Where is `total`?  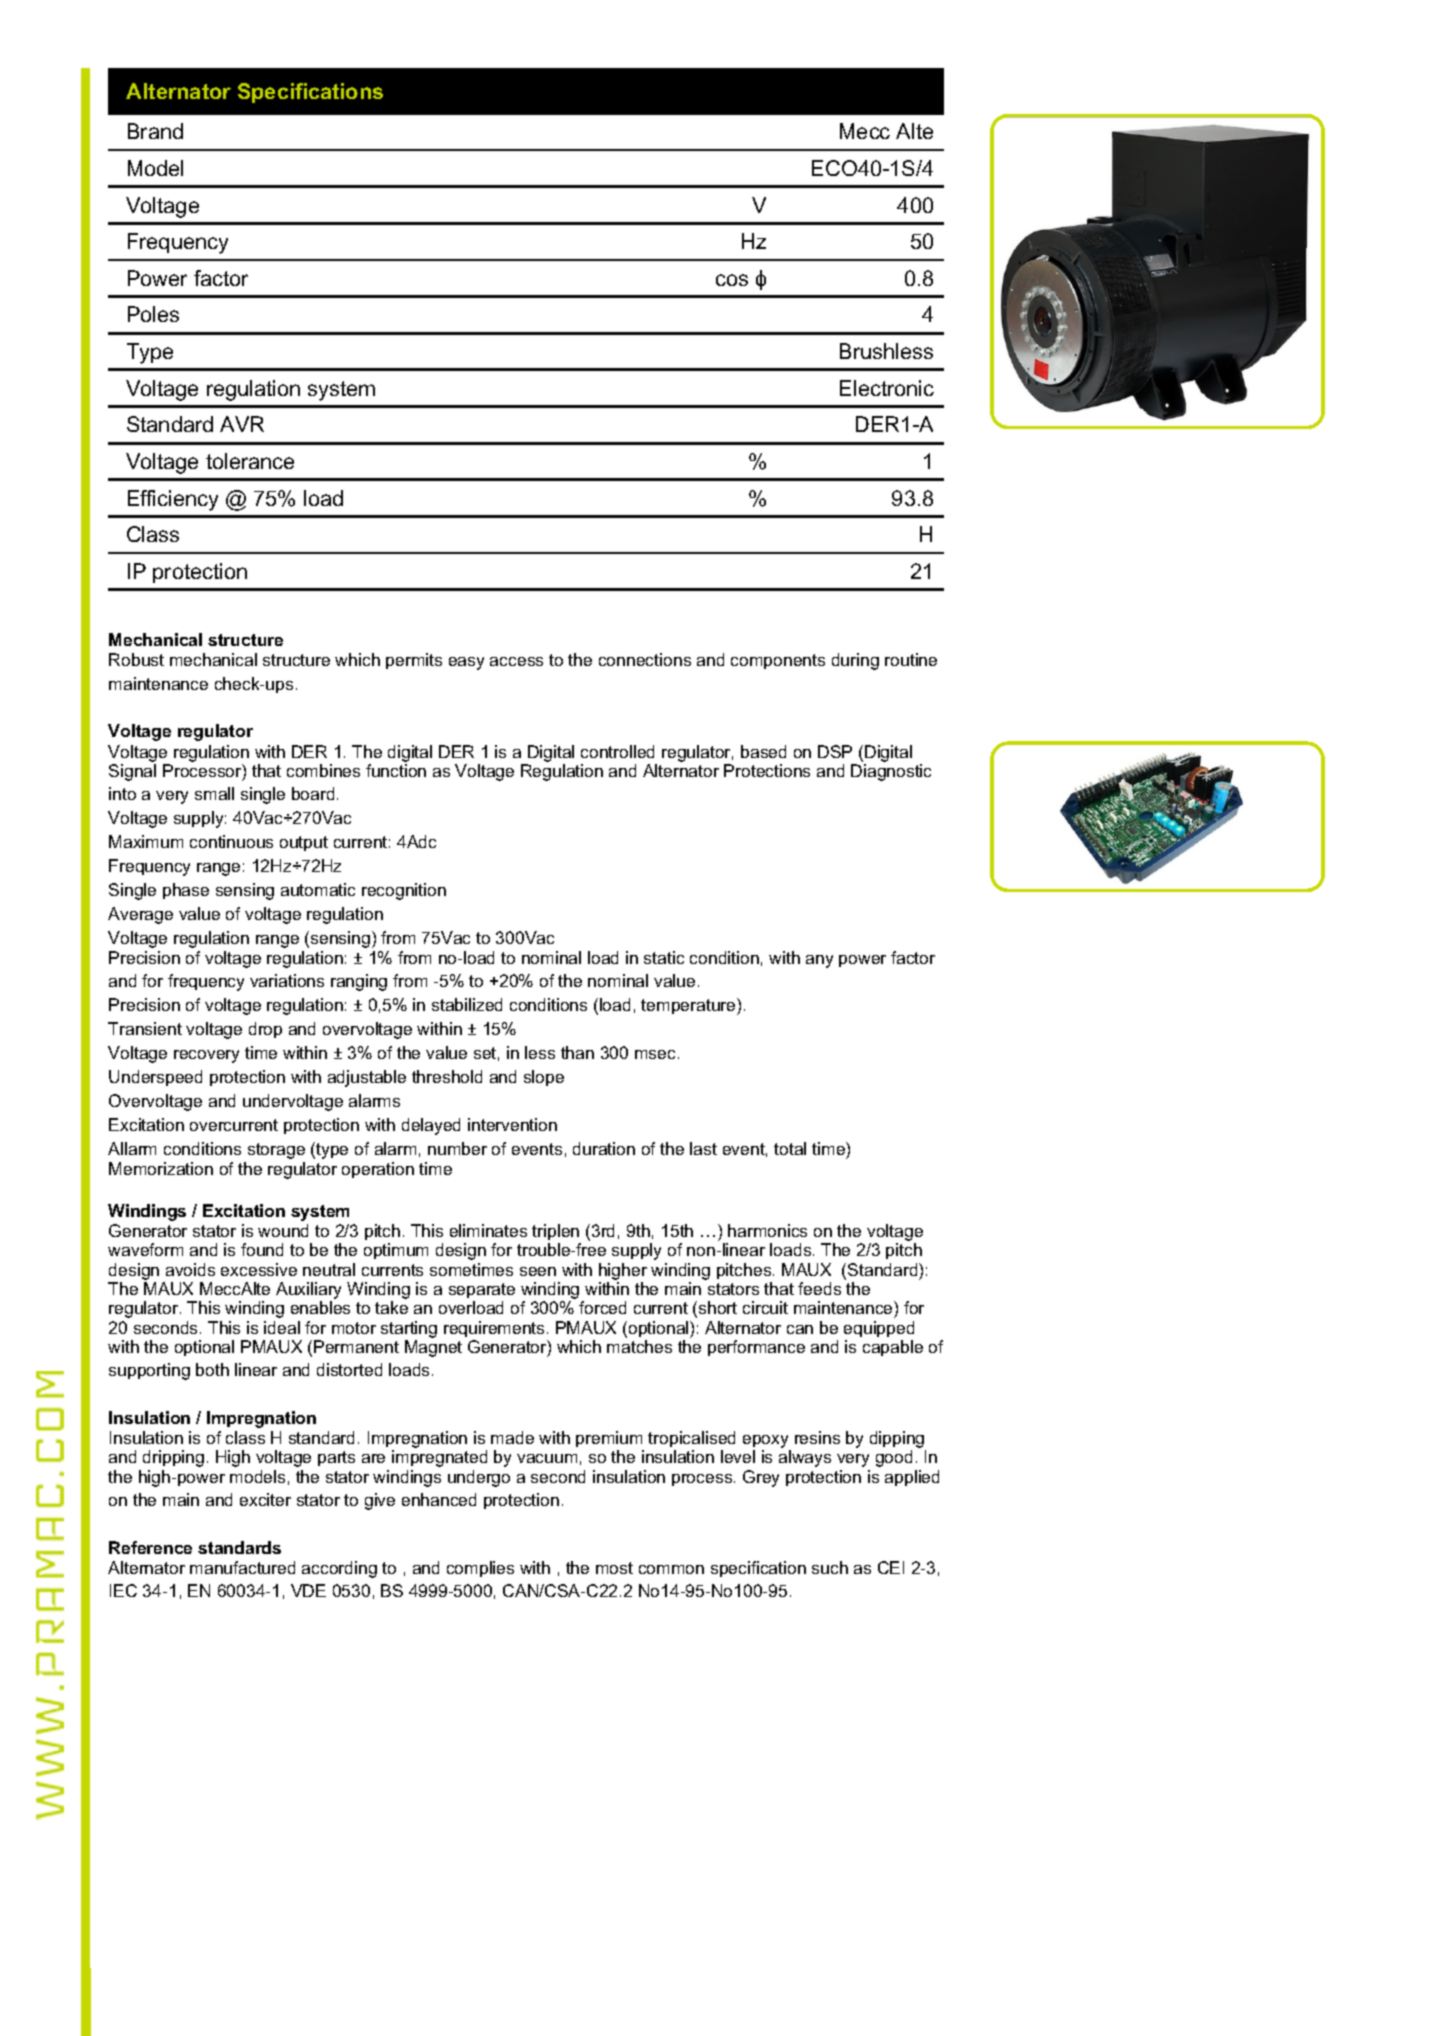
total is located at coordinates (790, 1148).
